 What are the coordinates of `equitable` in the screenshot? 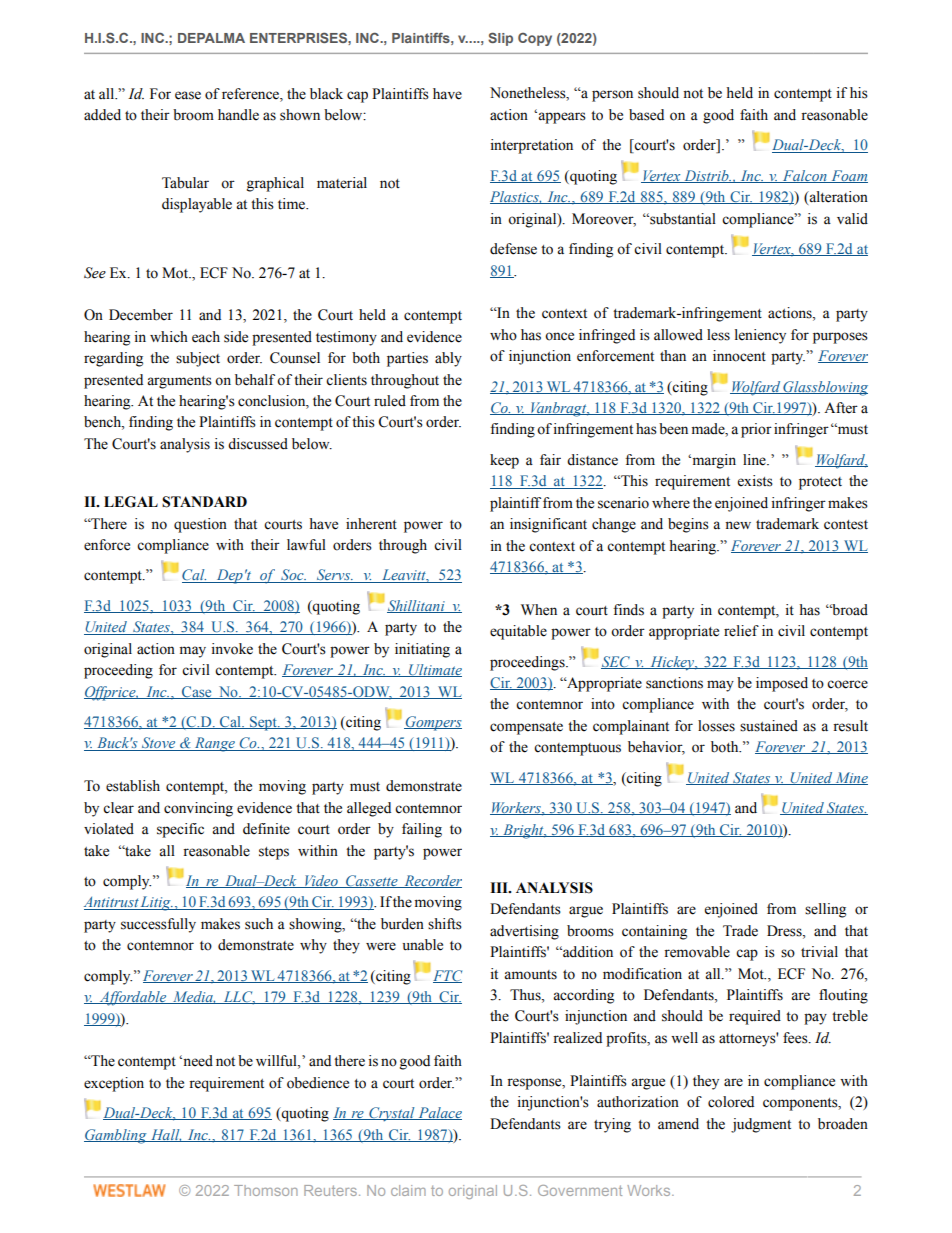 It's located at (518, 632).
